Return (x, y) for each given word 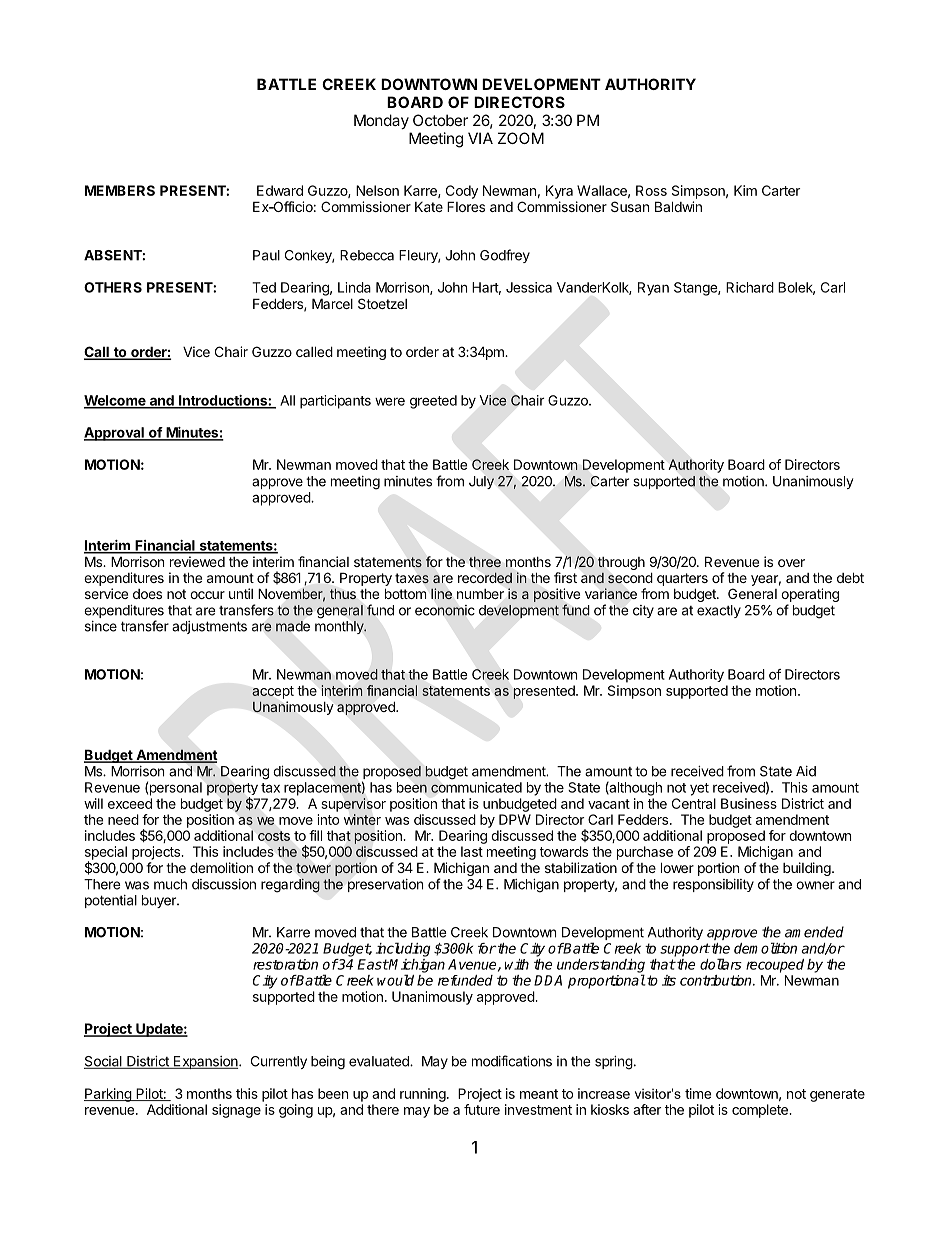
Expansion (206, 1062)
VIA (480, 138)
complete (761, 1111)
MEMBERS (120, 190)
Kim (745, 190)
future (482, 1109)
